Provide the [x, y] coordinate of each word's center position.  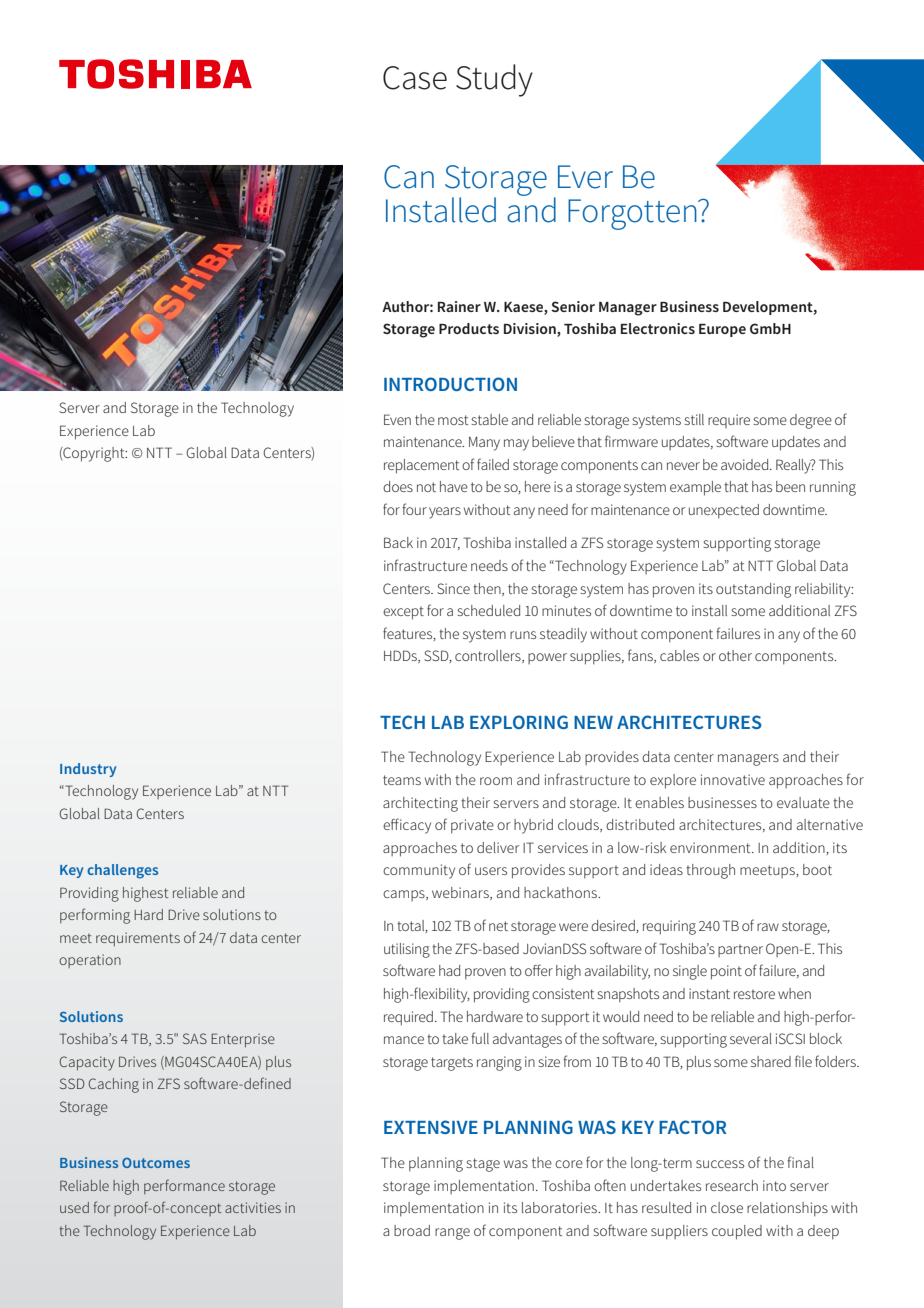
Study [494, 80]
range [452, 1234]
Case [415, 78]
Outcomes [156, 1163]
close [727, 1207]
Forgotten [633, 214]
